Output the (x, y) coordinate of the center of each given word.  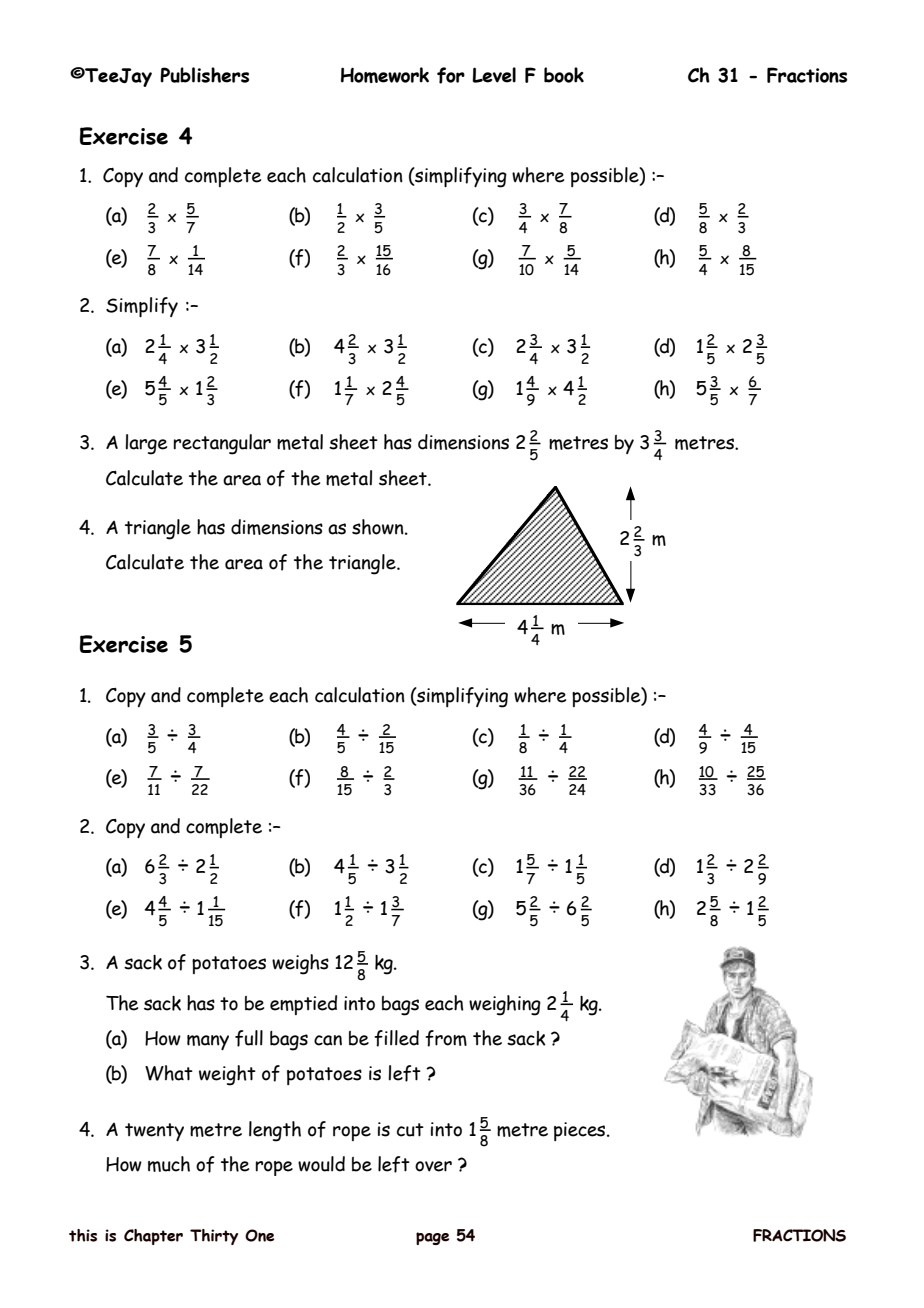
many (208, 1042)
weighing (505, 1005)
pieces (581, 1131)
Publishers (204, 75)
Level (494, 75)
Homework (385, 75)
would (321, 1164)
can (328, 1040)
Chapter (153, 1237)
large (146, 444)
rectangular (222, 444)
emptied (303, 1005)
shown (379, 527)
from (446, 1038)
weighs (300, 964)
